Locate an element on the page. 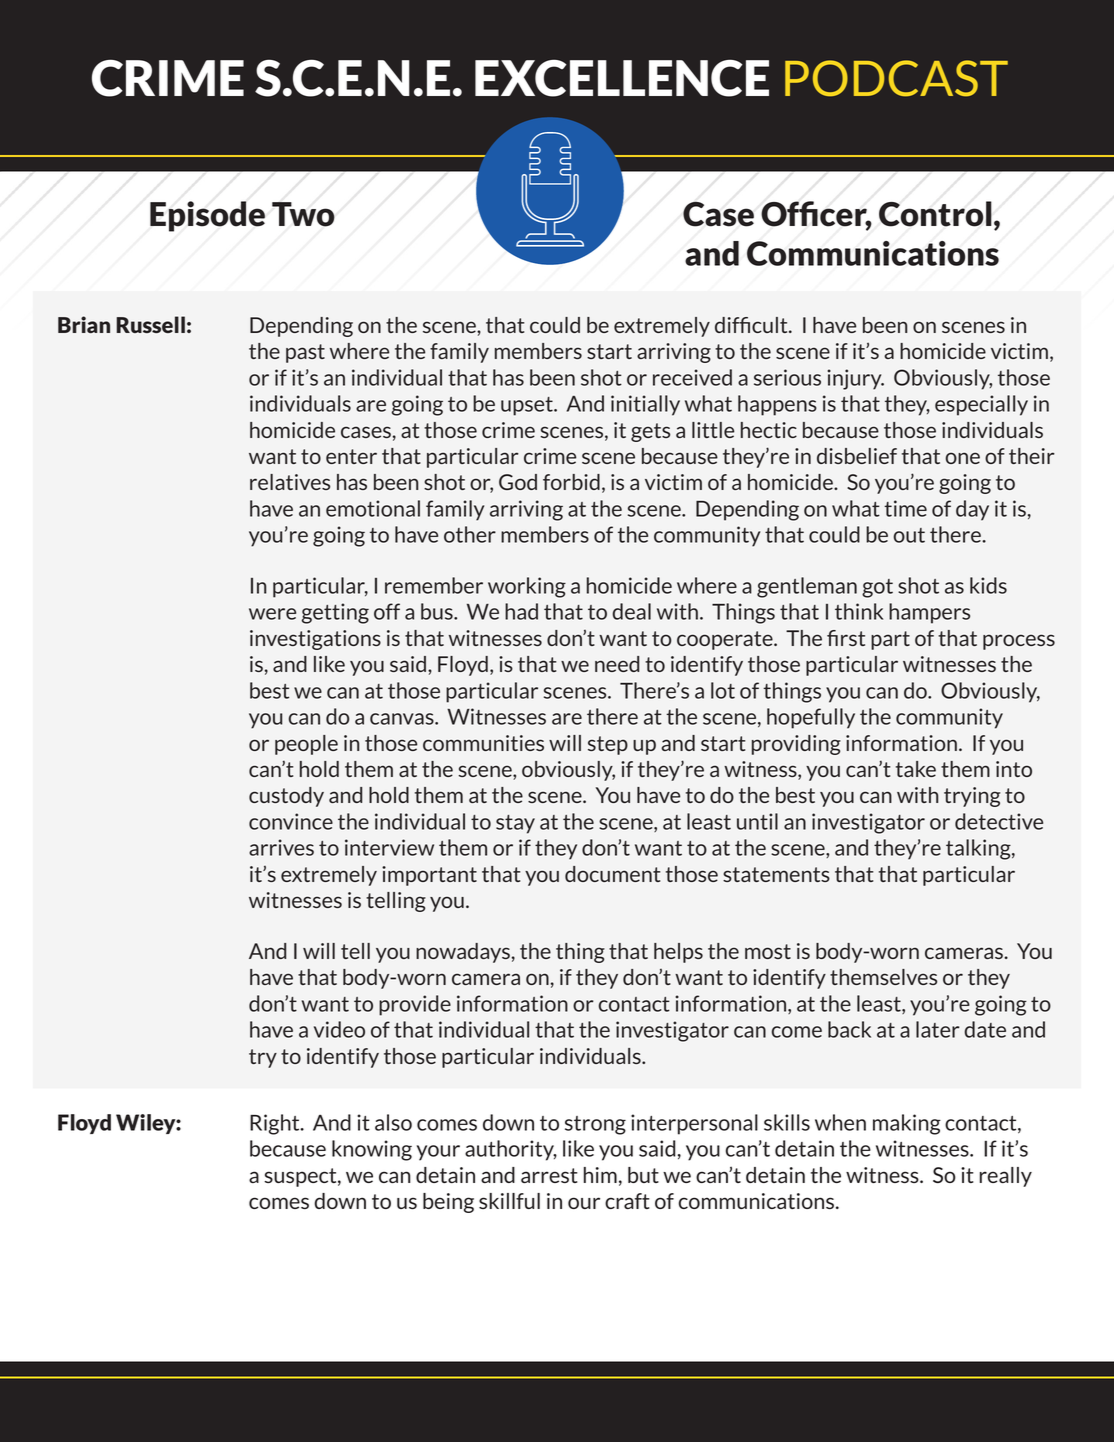 This page has height=1442, width=1114. had is located at coordinates (521, 611).
